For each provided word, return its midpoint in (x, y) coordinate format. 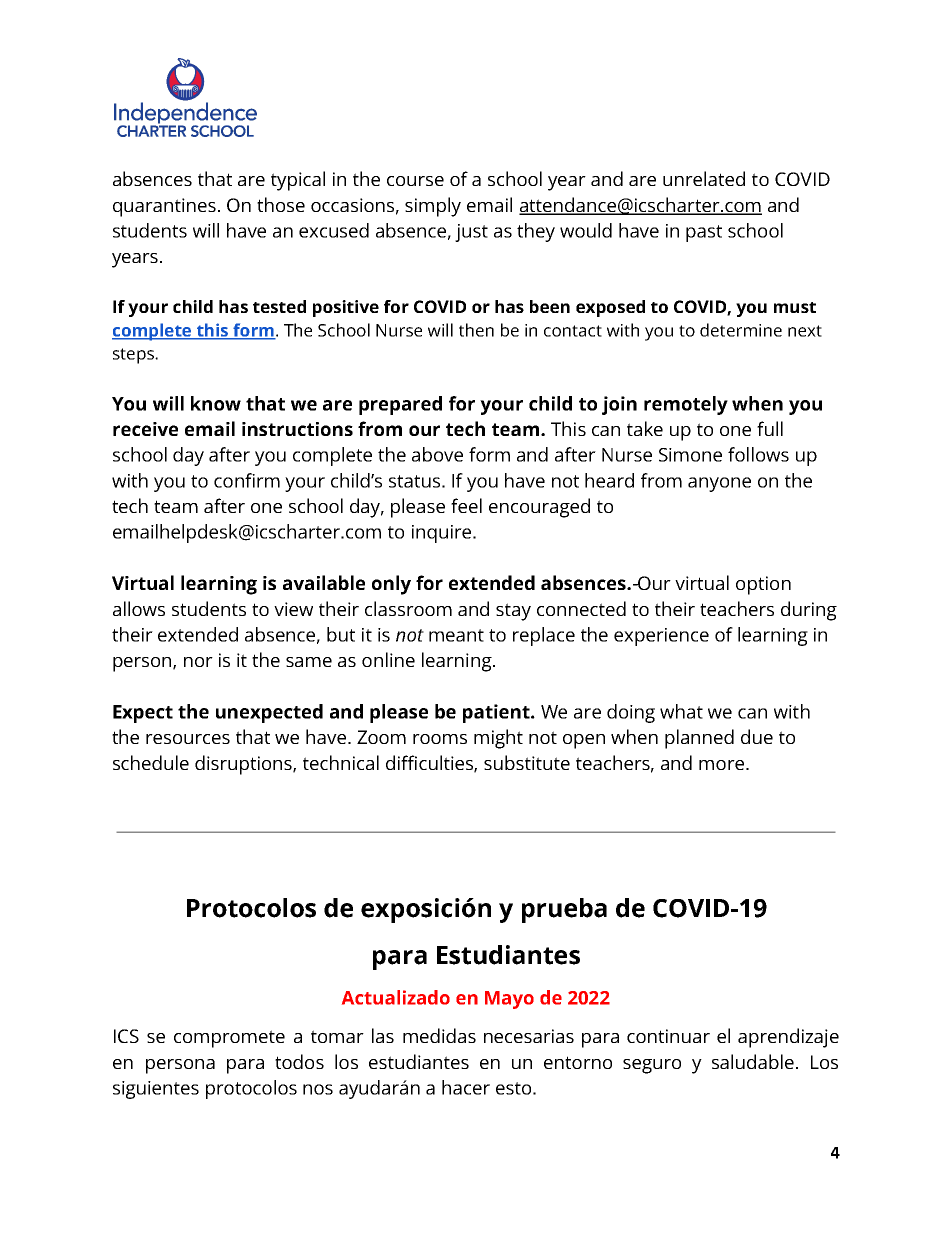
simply (433, 207)
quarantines (164, 207)
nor (198, 662)
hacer (466, 1087)
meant (456, 635)
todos (299, 1061)
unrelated (704, 178)
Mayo (509, 1000)
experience (661, 637)
